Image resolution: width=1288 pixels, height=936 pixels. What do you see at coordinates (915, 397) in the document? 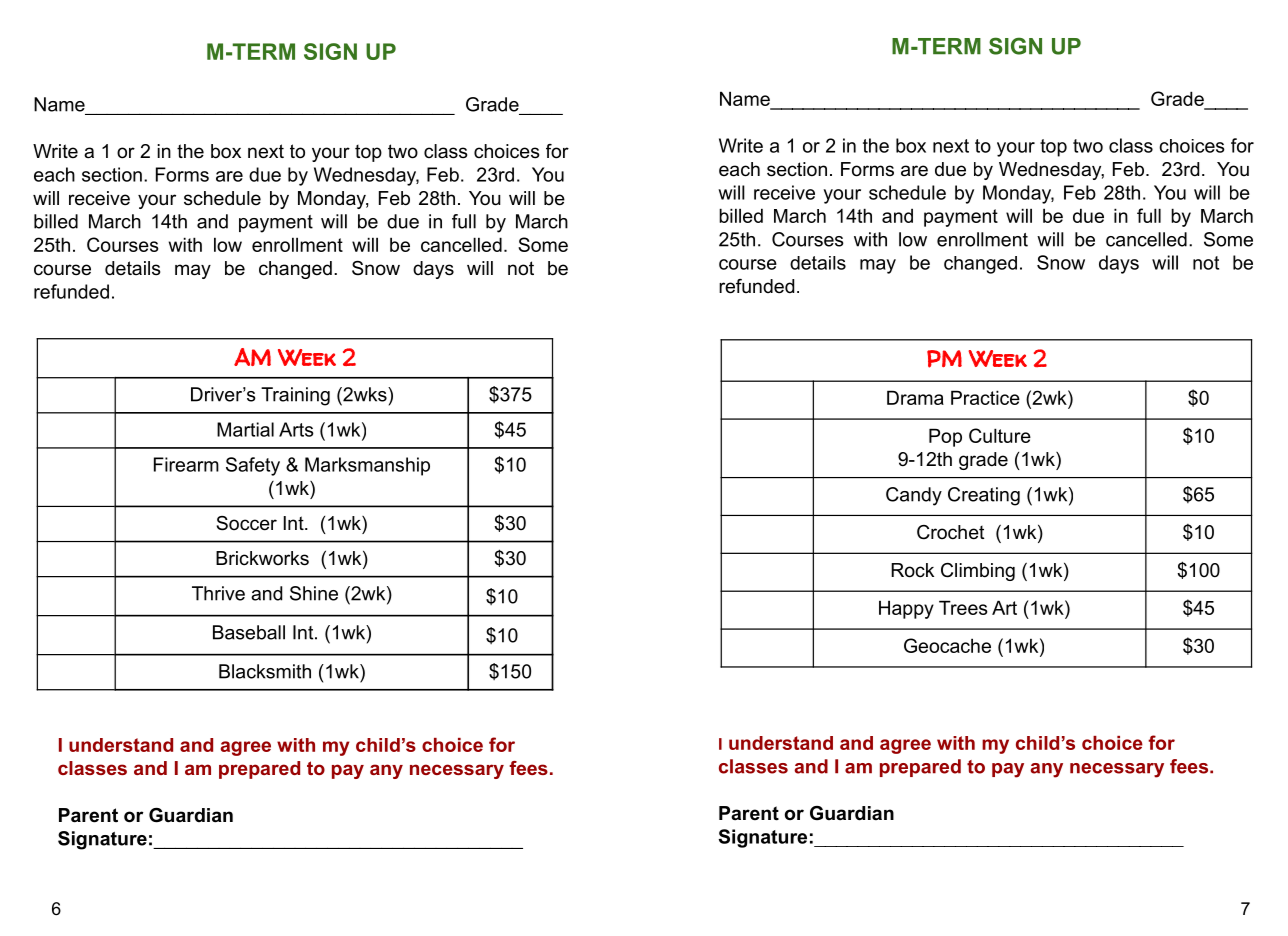
I see `Drama` at bounding box center [915, 397].
